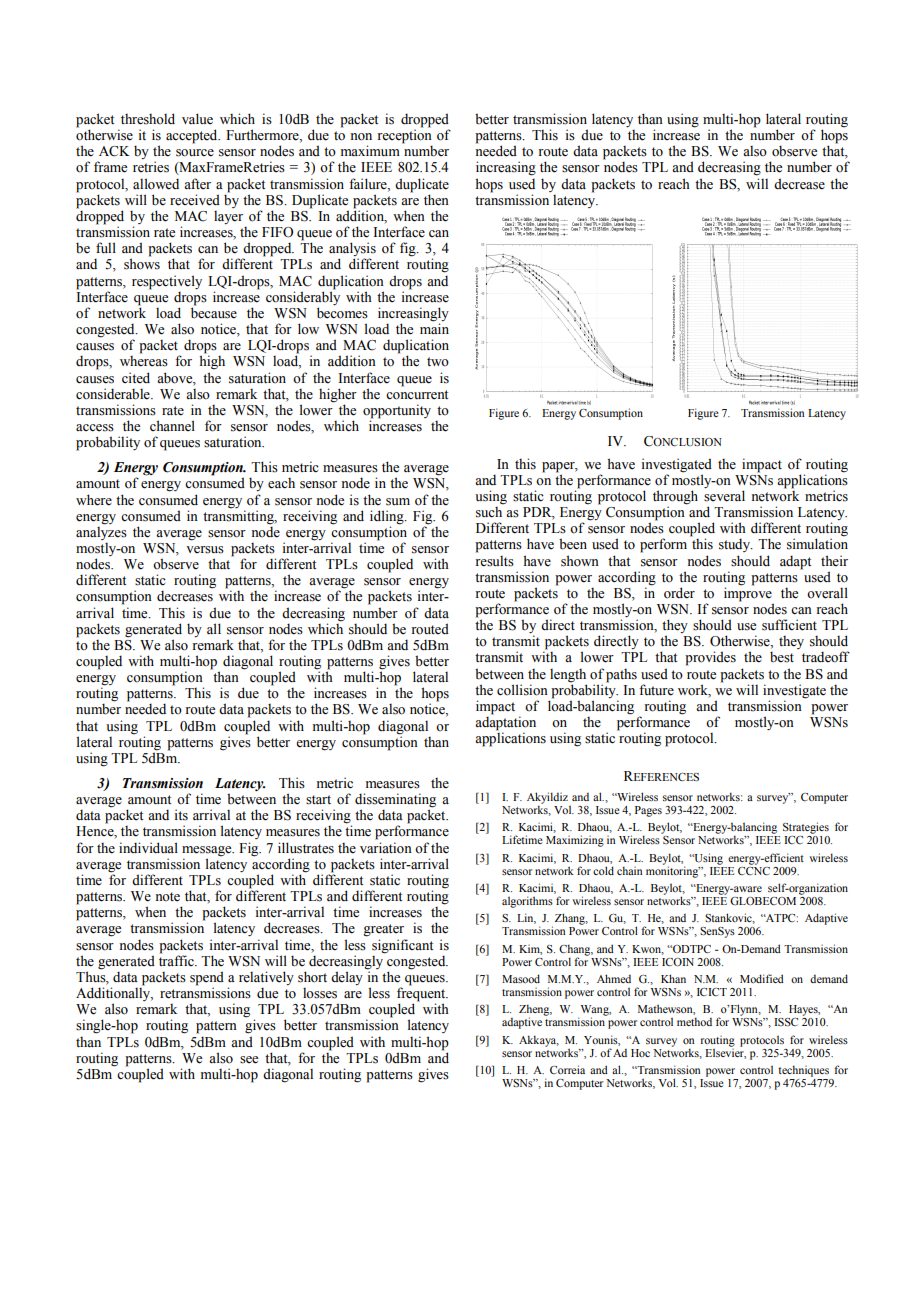 The width and height of the screenshot is (924, 1308). Describe the element at coordinates (404, 136) in the screenshot. I see `reception` at that location.
